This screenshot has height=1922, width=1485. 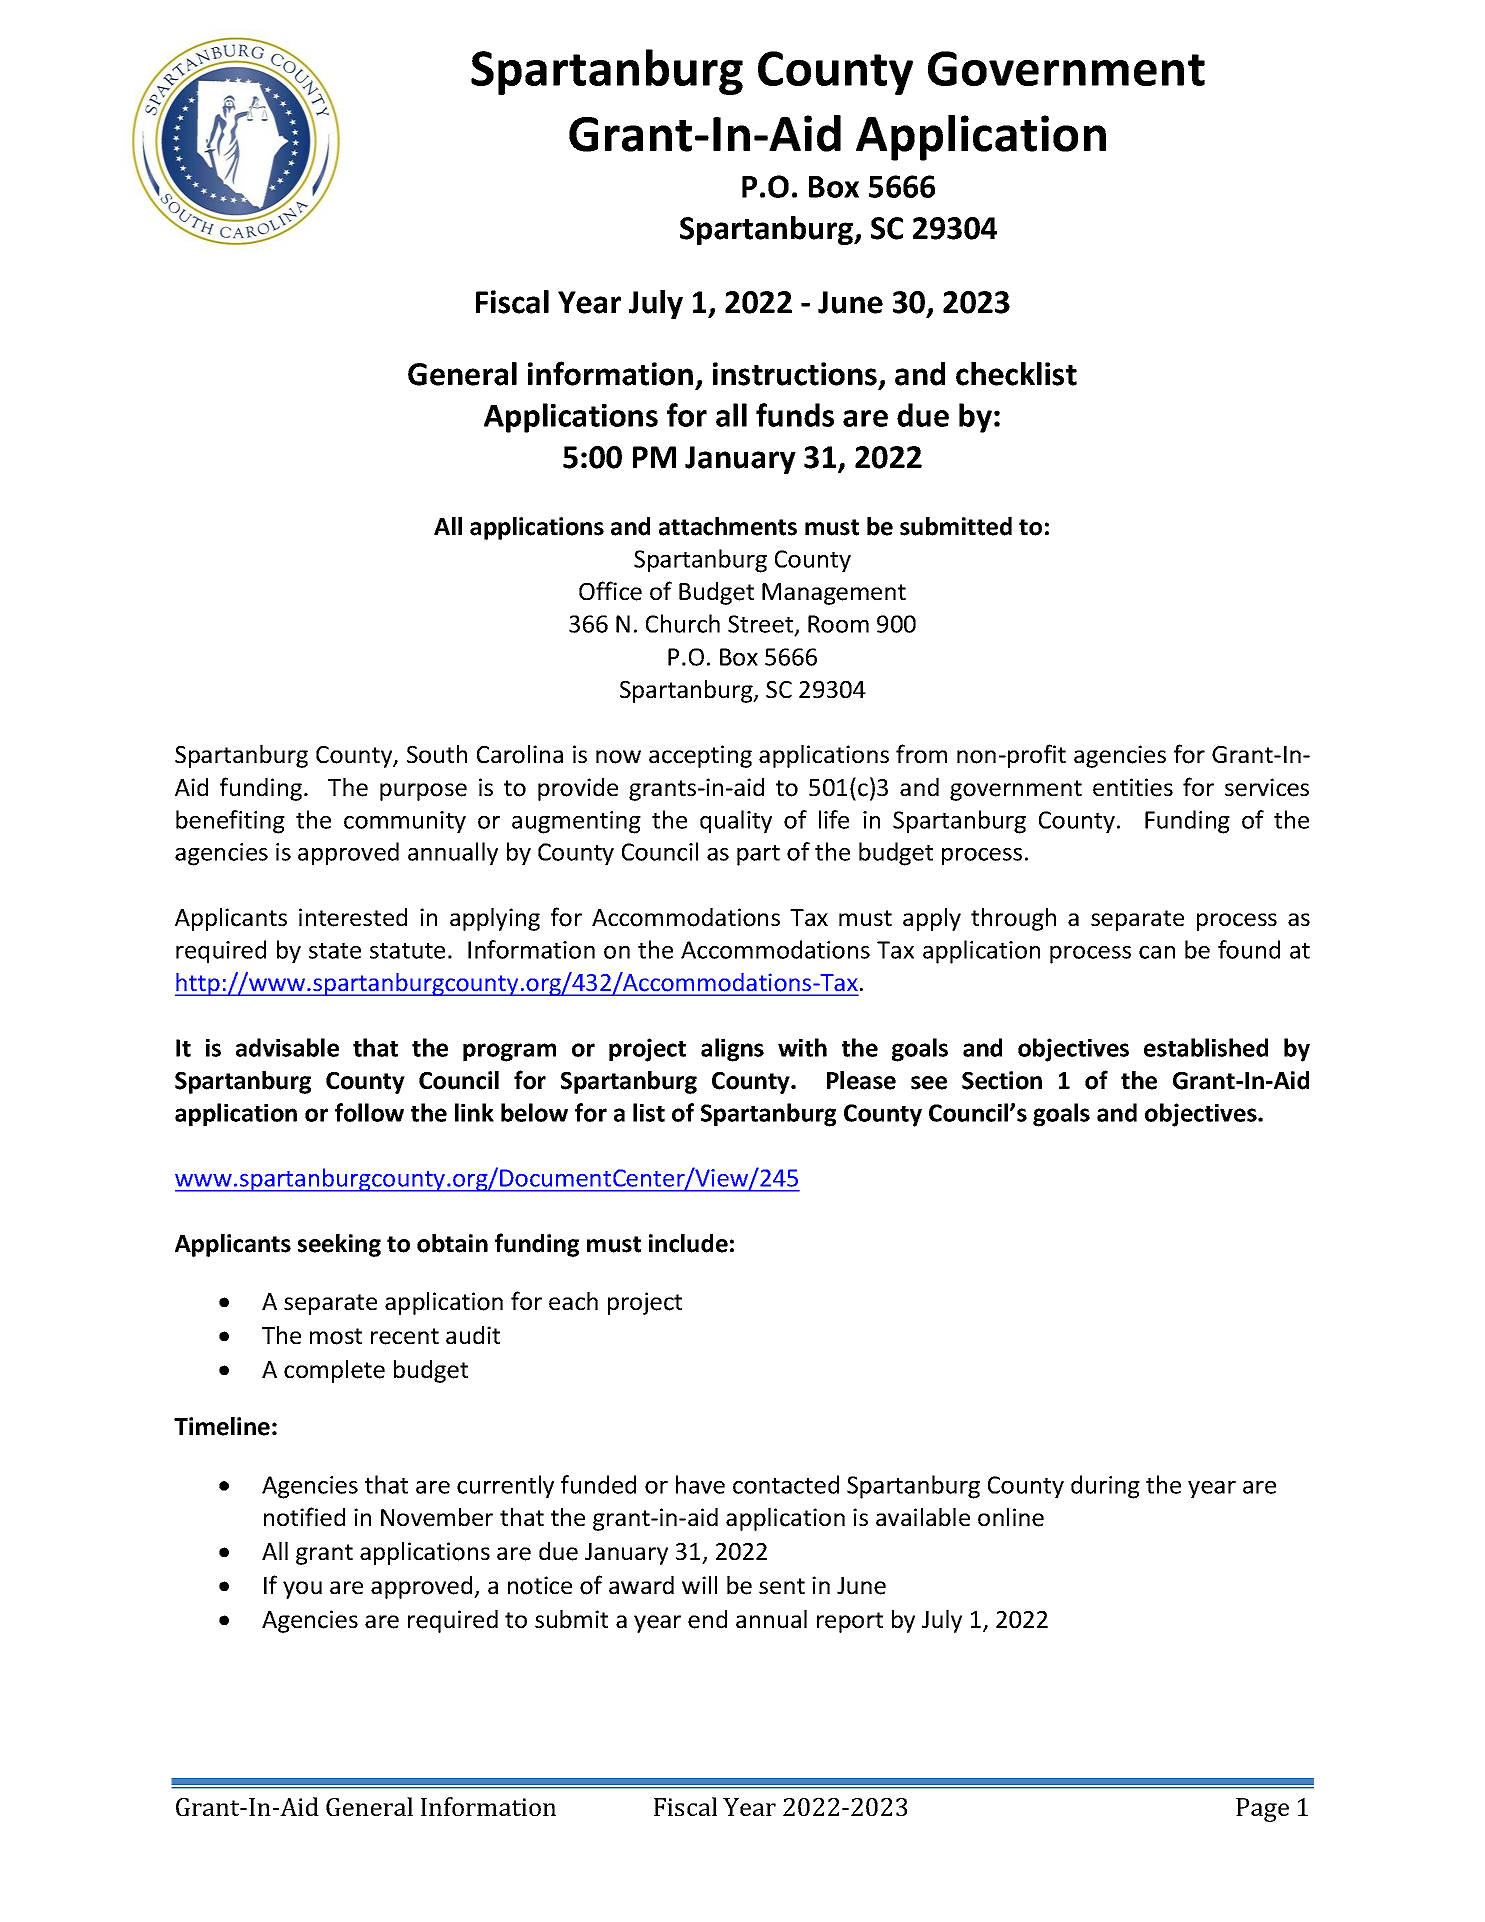 I want to click on instructions, so click(x=795, y=374).
